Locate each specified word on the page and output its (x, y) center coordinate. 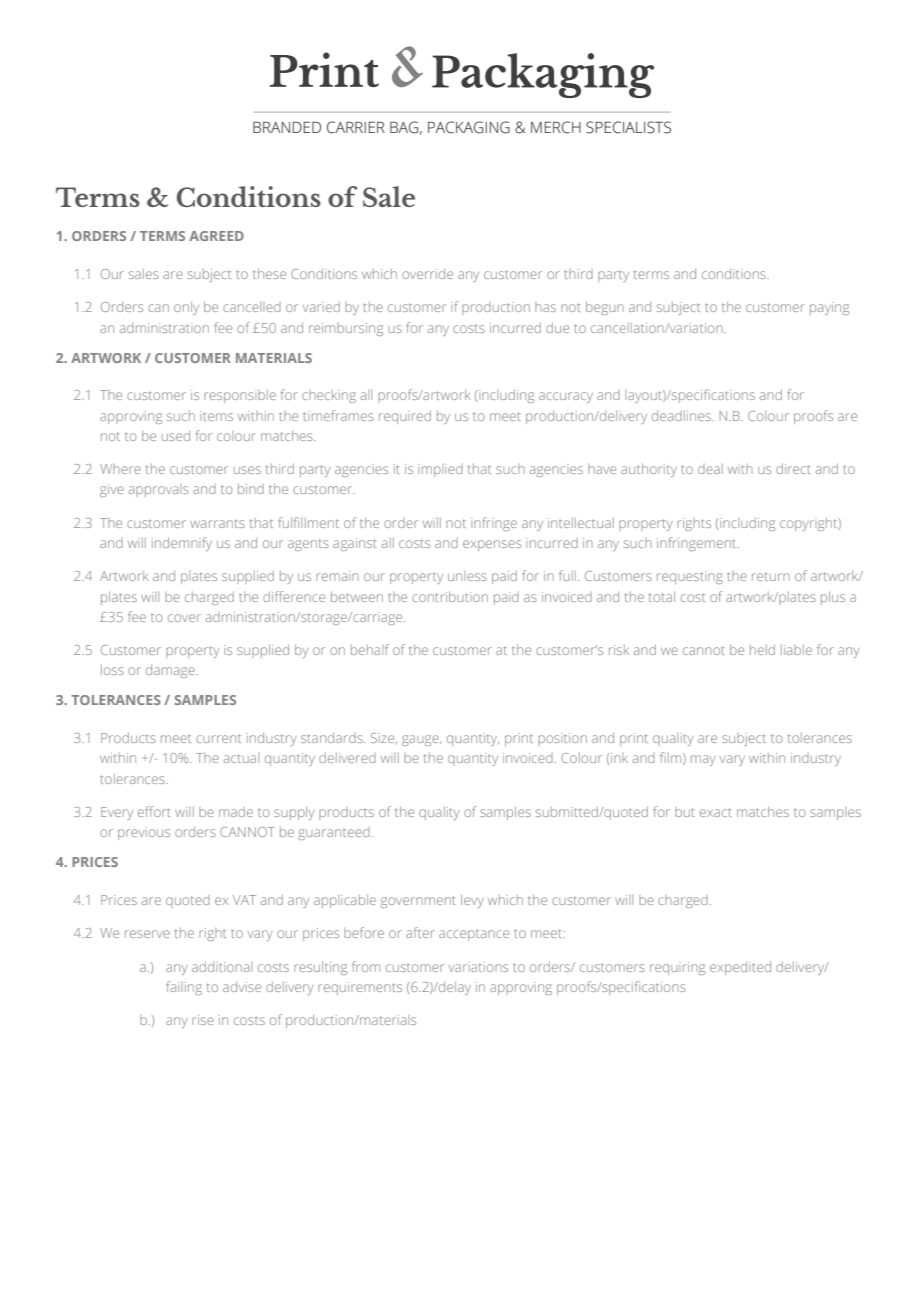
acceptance (474, 935)
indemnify (182, 544)
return (771, 576)
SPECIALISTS (628, 127)
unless (467, 576)
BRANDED (287, 127)
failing (184, 988)
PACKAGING (469, 127)
